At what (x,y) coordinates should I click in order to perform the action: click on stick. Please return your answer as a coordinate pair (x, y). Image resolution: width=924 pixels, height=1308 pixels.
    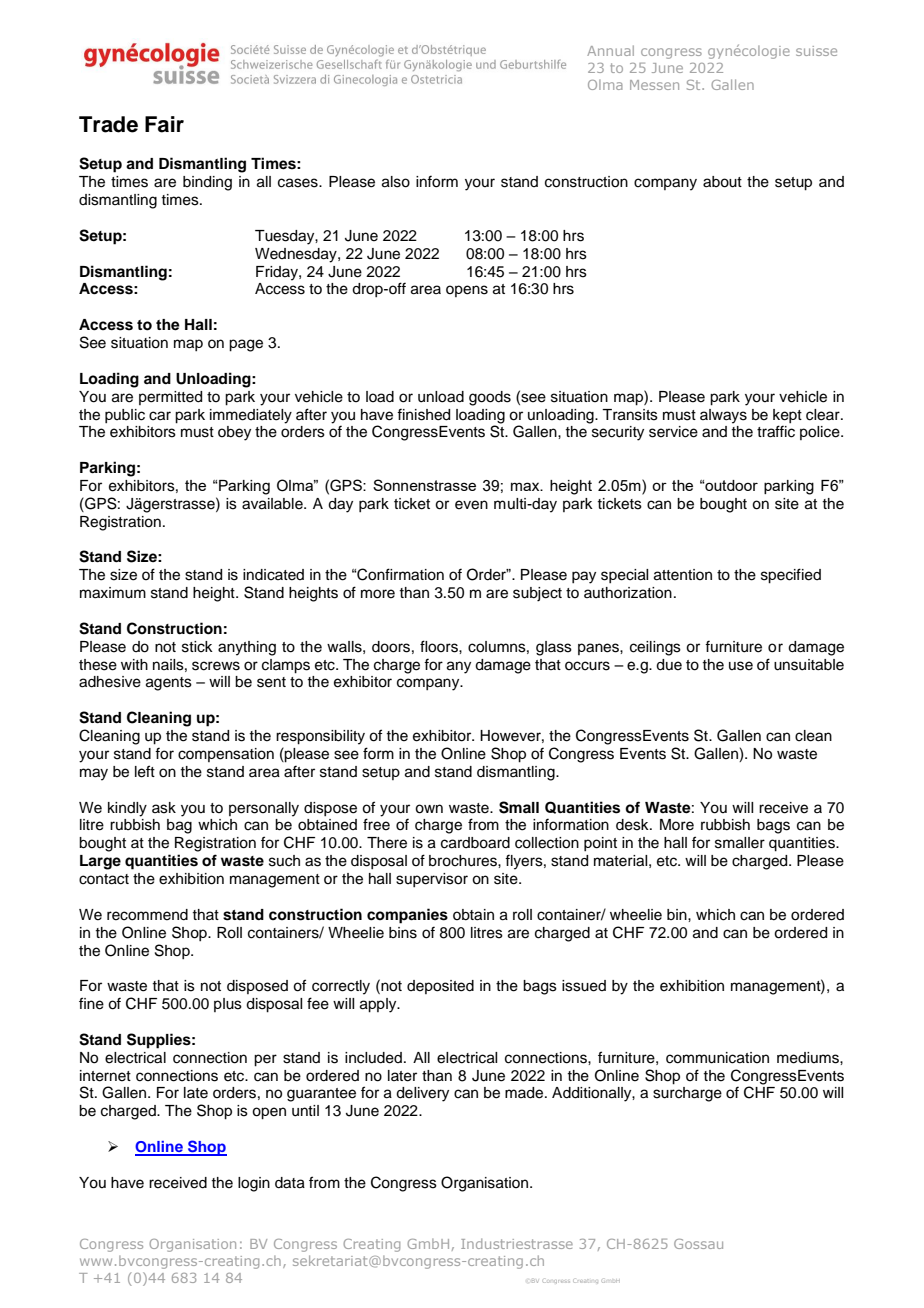
    Looking at the image, I should click on (197, 647).
